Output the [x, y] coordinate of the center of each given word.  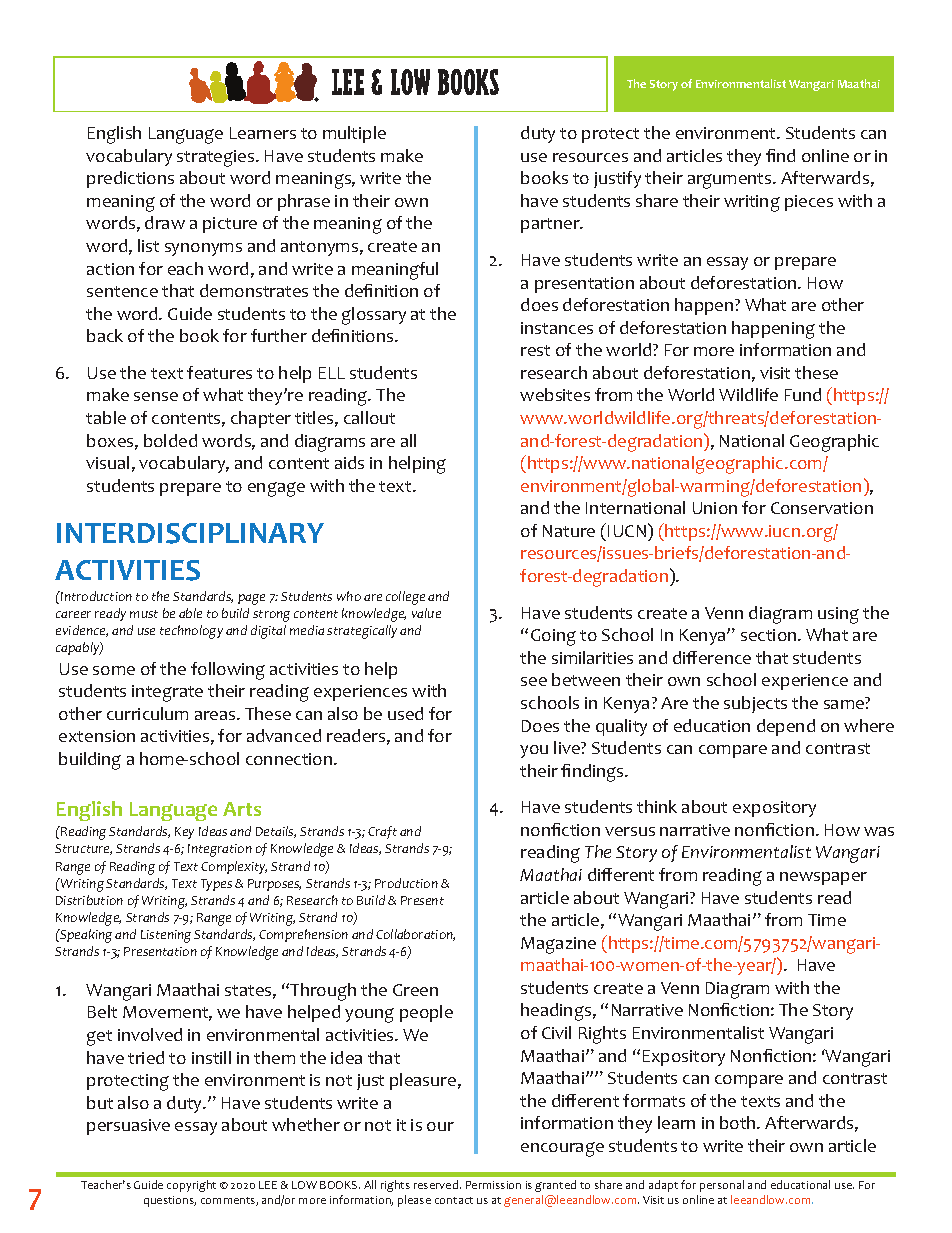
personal [722, 1186]
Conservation [822, 508]
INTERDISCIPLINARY [190, 533]
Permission [493, 1185]
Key [184, 833]
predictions [130, 179]
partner [552, 225]
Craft [382, 832]
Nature [569, 531]
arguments [731, 181]
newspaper [823, 878]
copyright [191, 1186]
